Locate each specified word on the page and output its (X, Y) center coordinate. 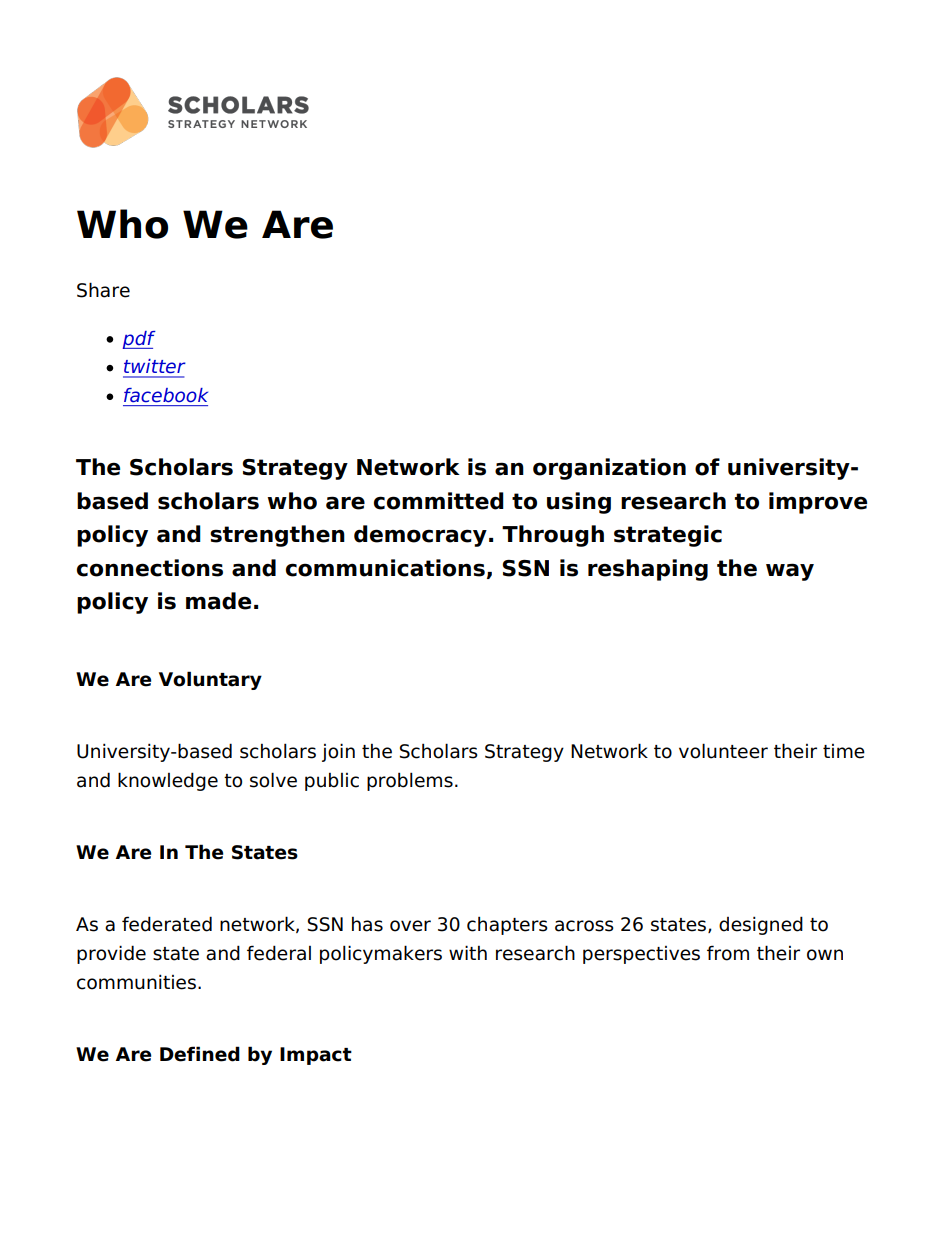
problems (410, 781)
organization (609, 469)
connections (150, 568)
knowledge (168, 781)
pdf (139, 340)
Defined (200, 1054)
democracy (420, 536)
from (728, 953)
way (790, 572)
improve (818, 503)
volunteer (723, 751)
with (468, 952)
